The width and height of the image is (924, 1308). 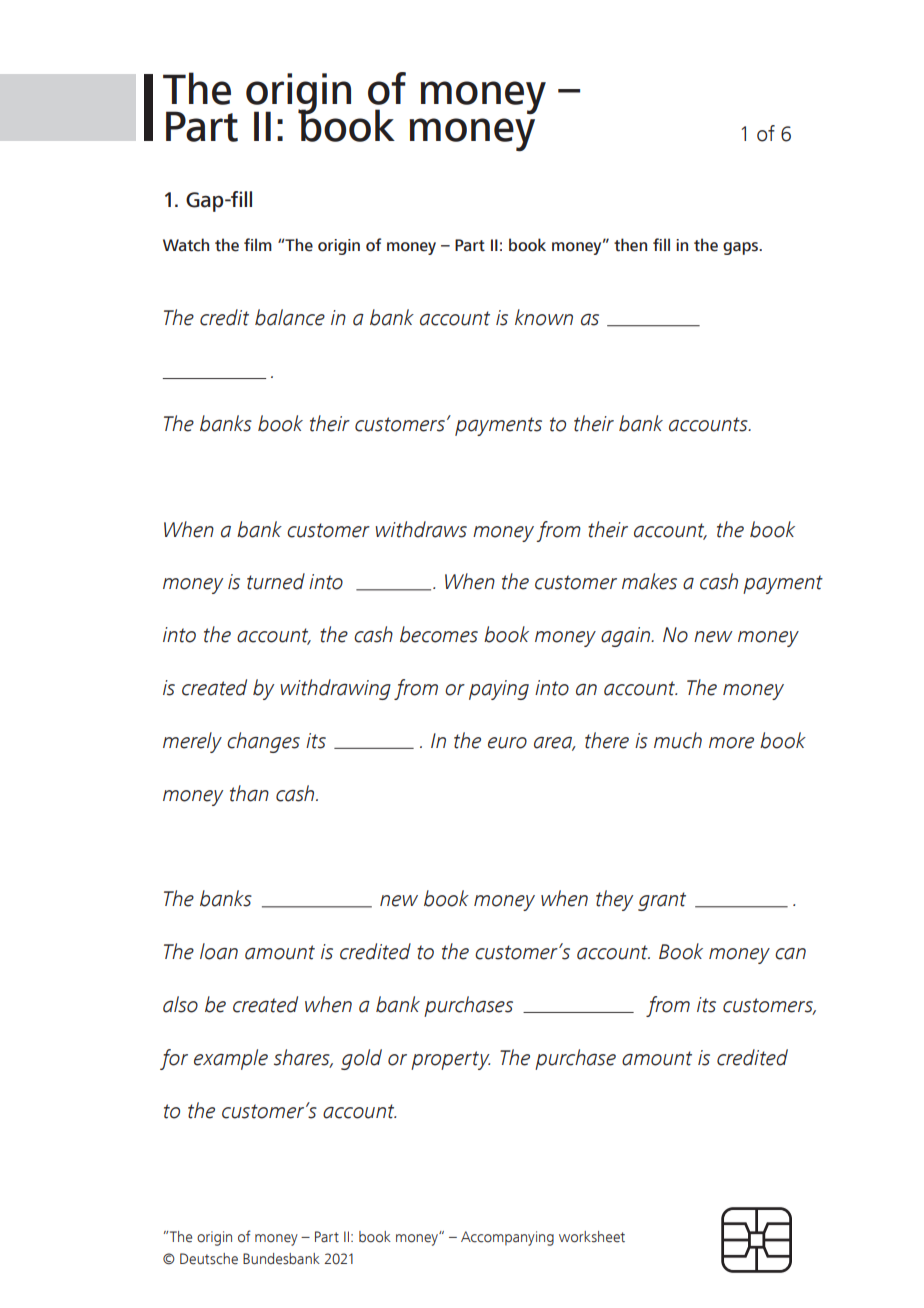 I want to click on worksheet, so click(x=592, y=1237).
